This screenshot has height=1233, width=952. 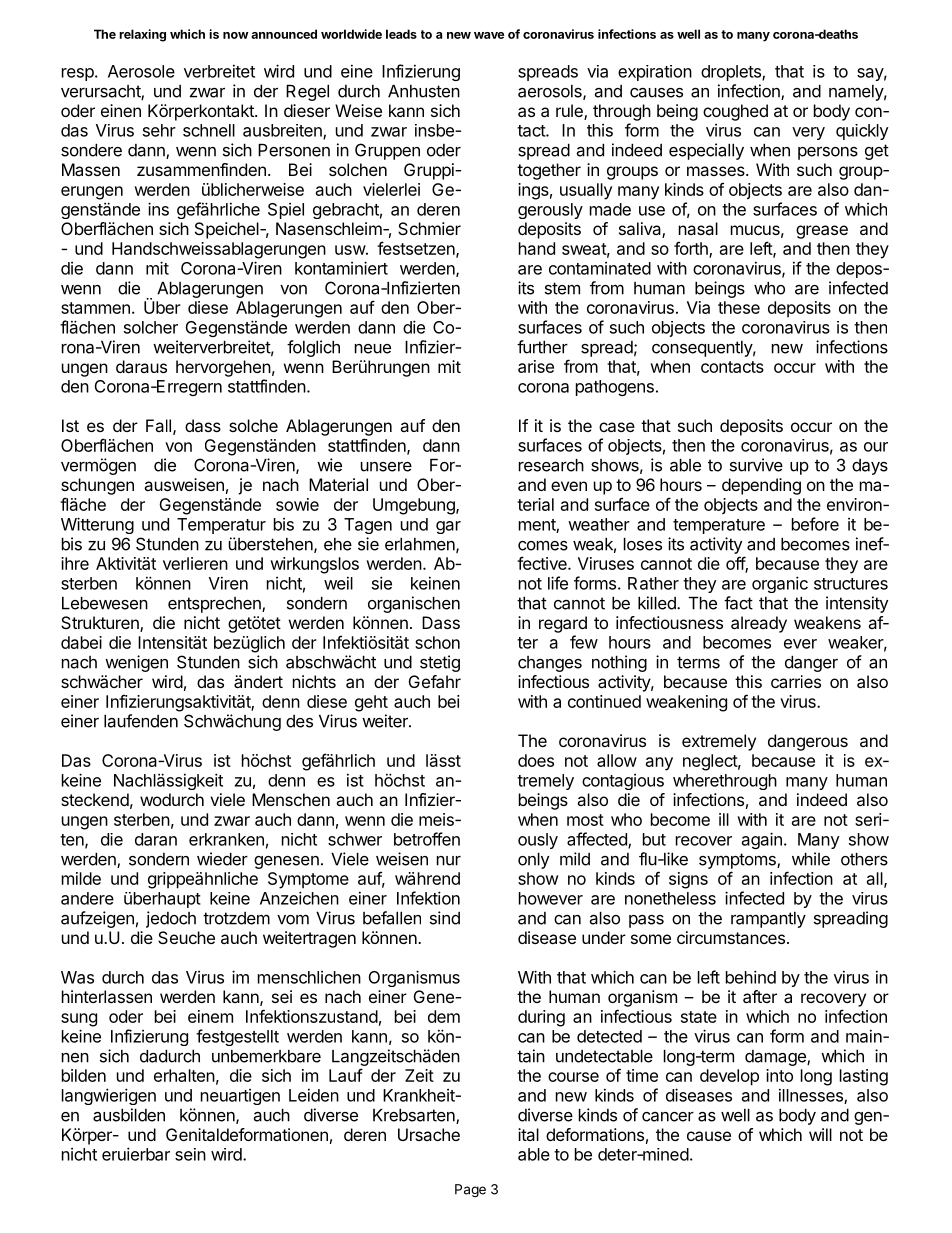 What do you see at coordinates (449, 861) in the screenshot?
I see `nur` at bounding box center [449, 861].
